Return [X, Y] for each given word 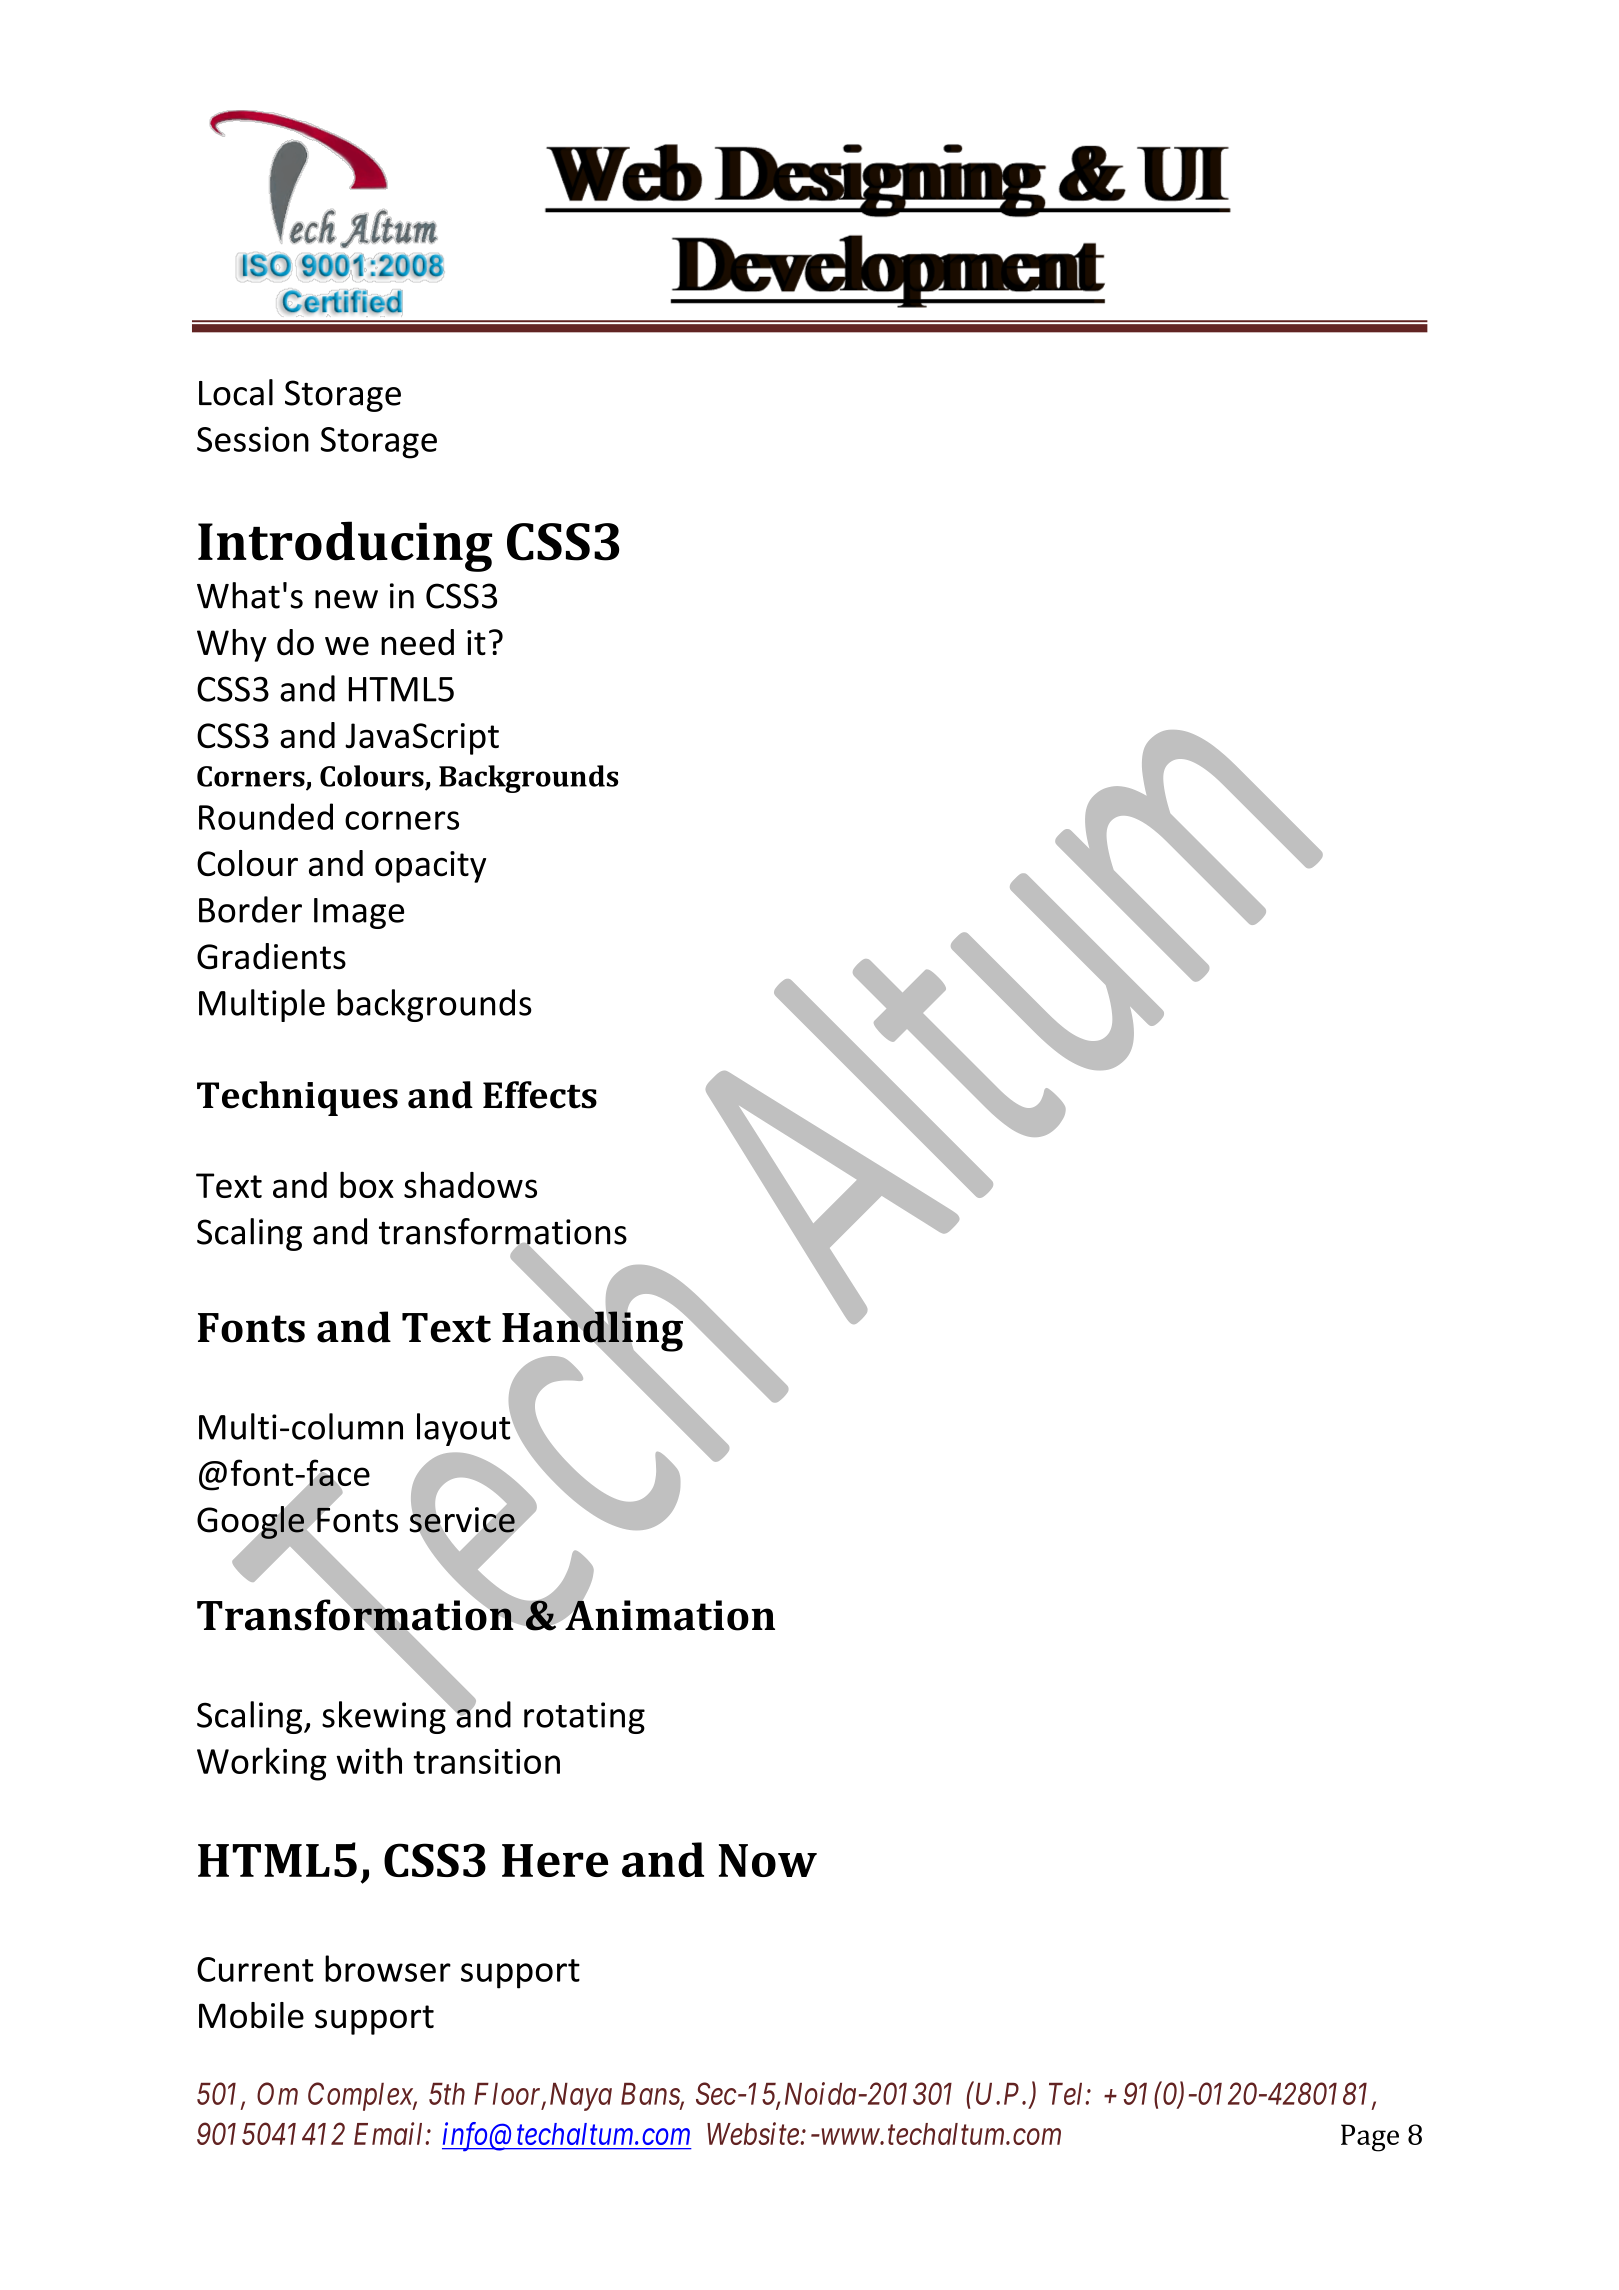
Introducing [345, 546]
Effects [540, 1095]
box [367, 1184]
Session [253, 439]
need [417, 642]
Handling [593, 1331]
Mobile [251, 2015]
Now [768, 1860]
